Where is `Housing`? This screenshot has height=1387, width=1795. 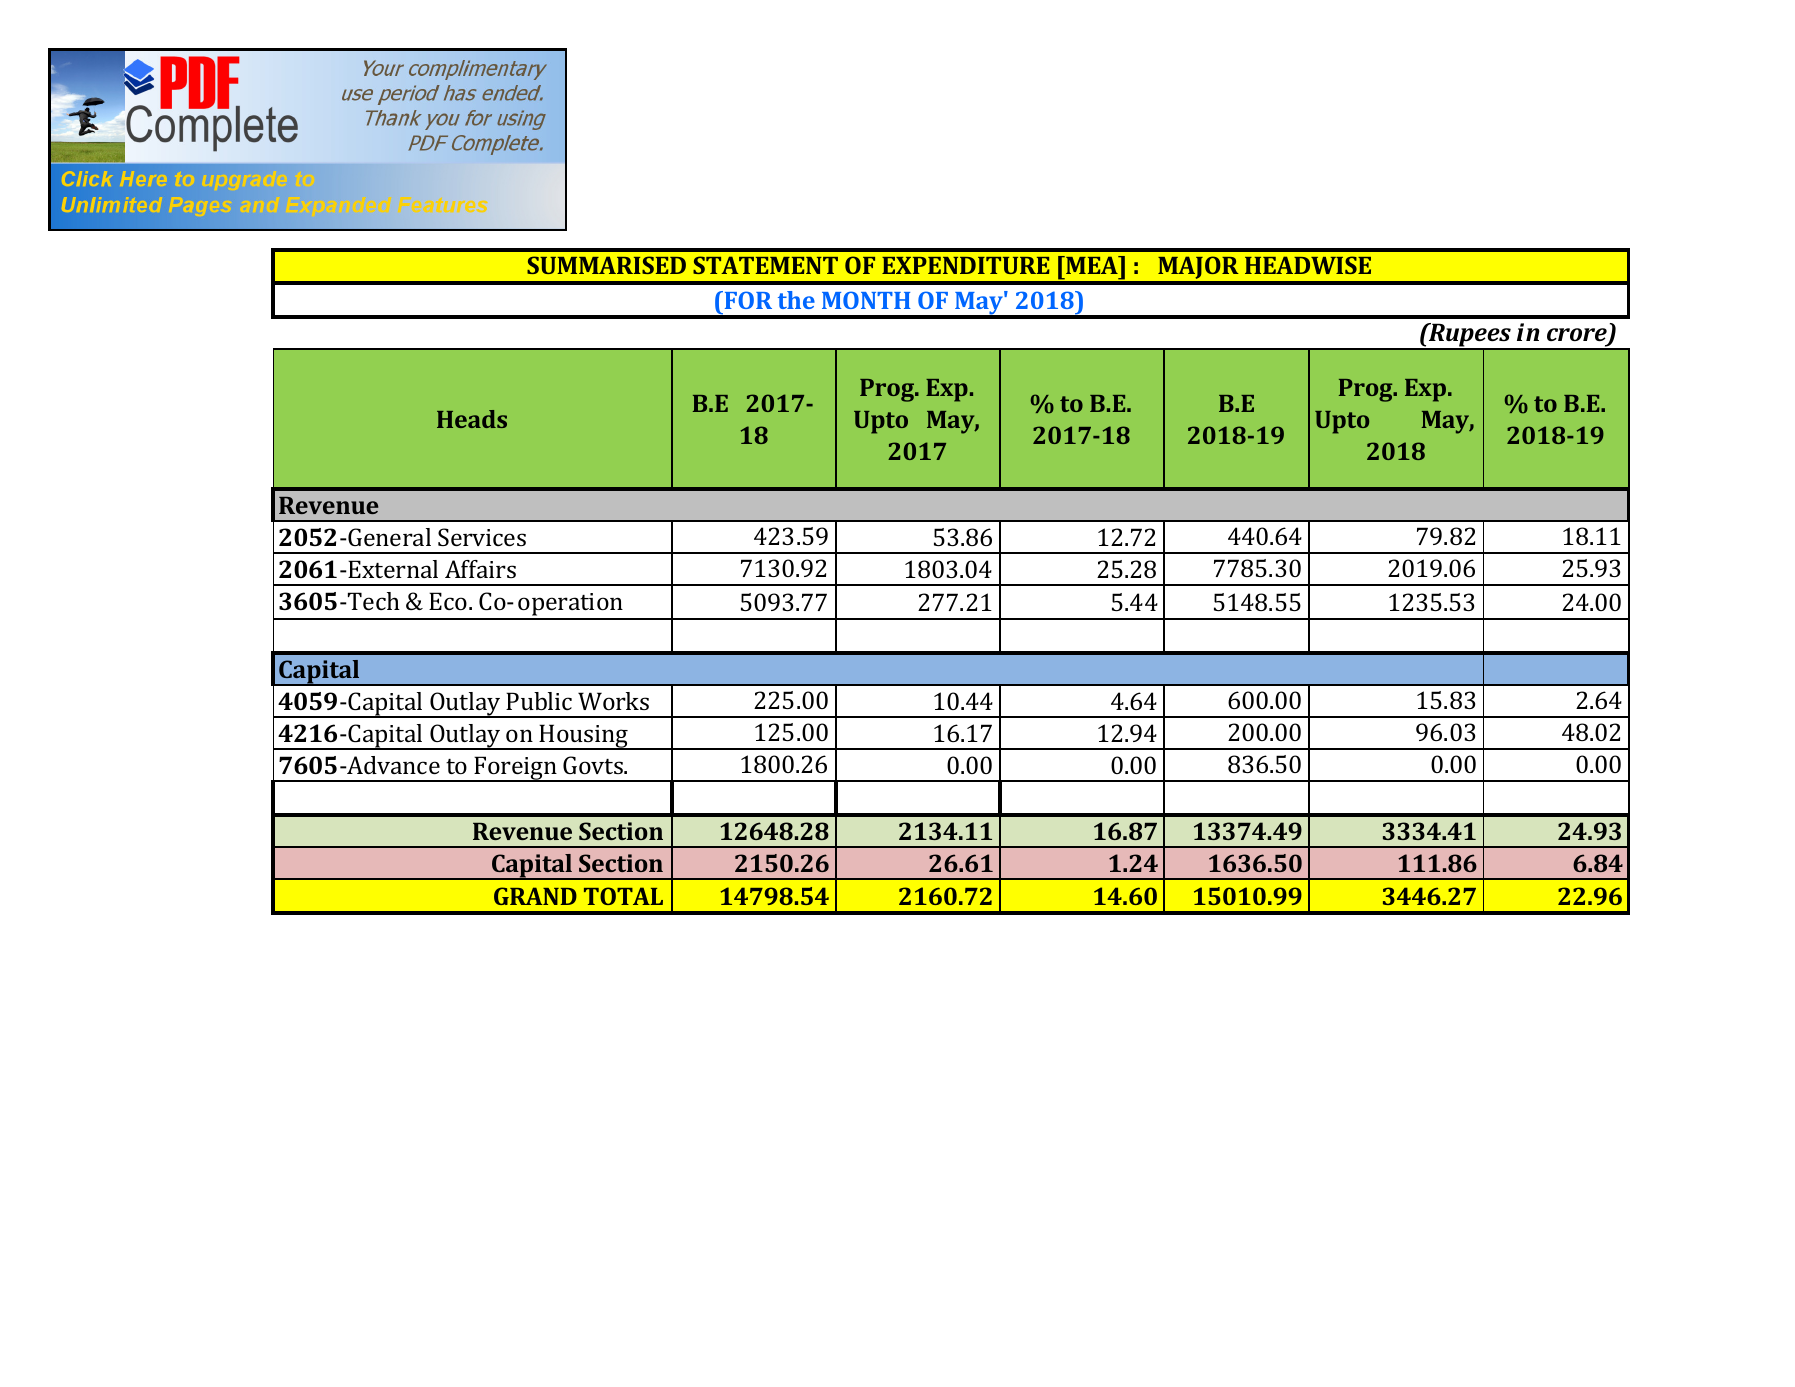 Housing is located at coordinates (584, 737).
